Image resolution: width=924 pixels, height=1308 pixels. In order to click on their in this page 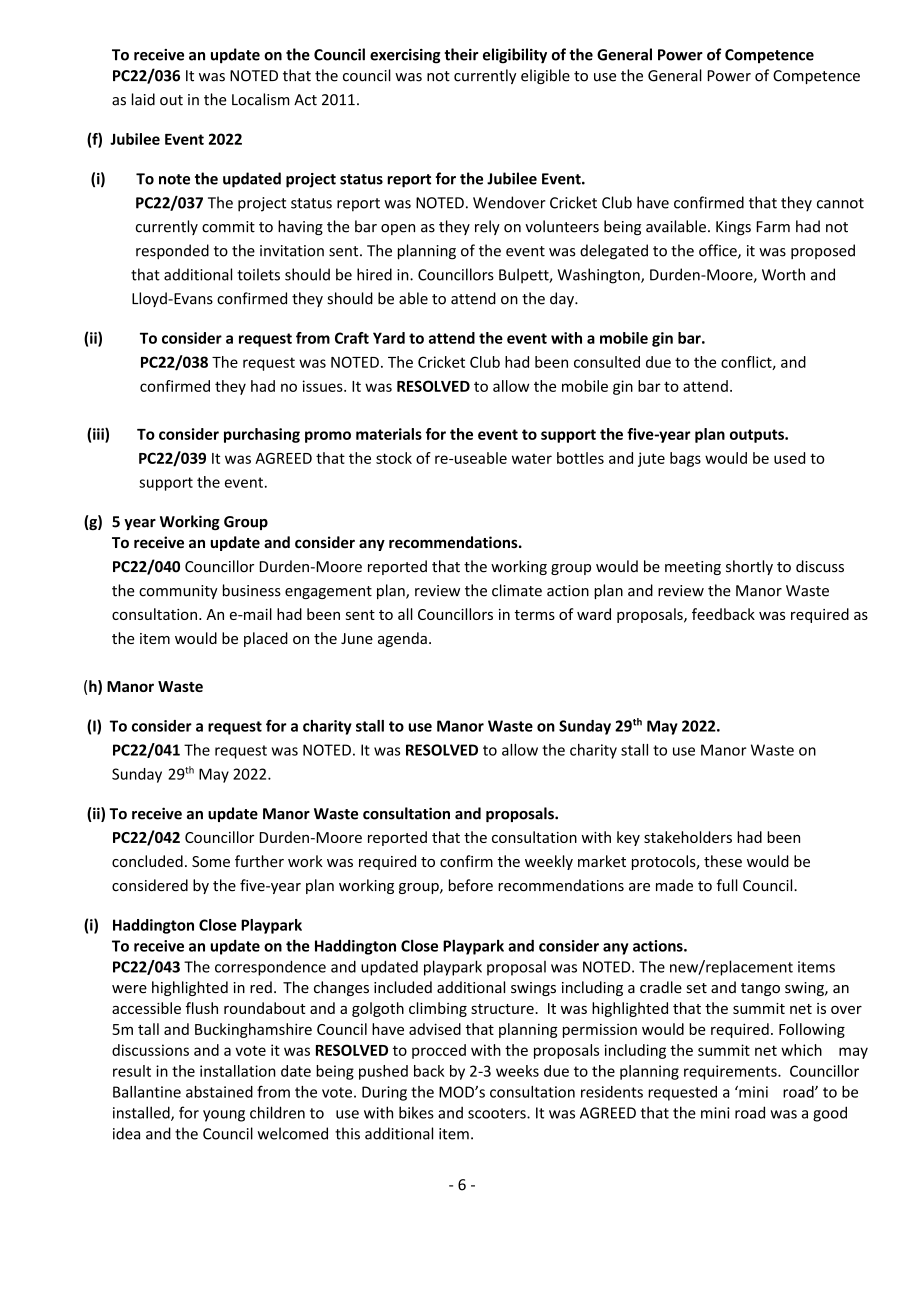, I will do `click(461, 54)`.
